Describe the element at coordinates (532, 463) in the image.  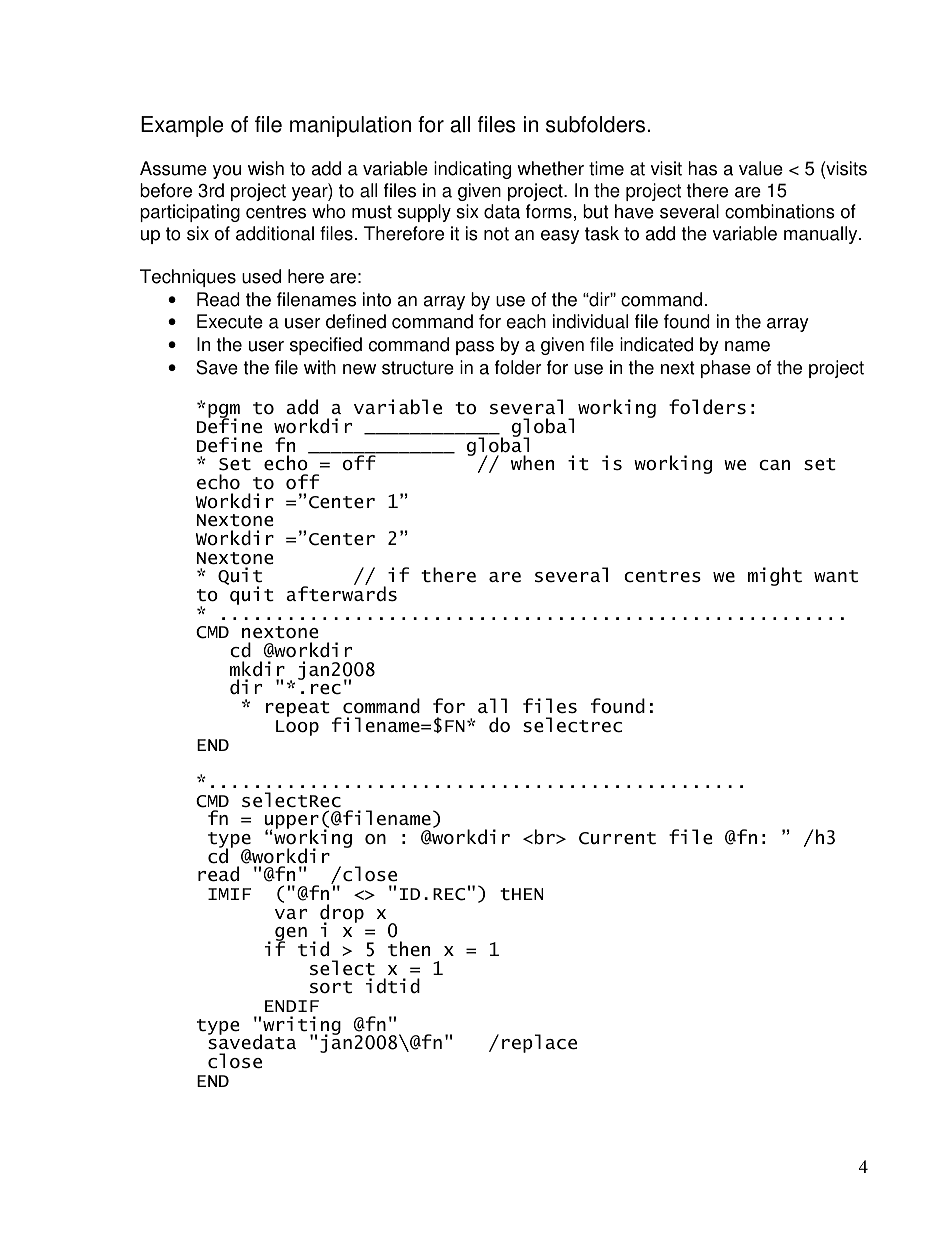
I see `when` at that location.
